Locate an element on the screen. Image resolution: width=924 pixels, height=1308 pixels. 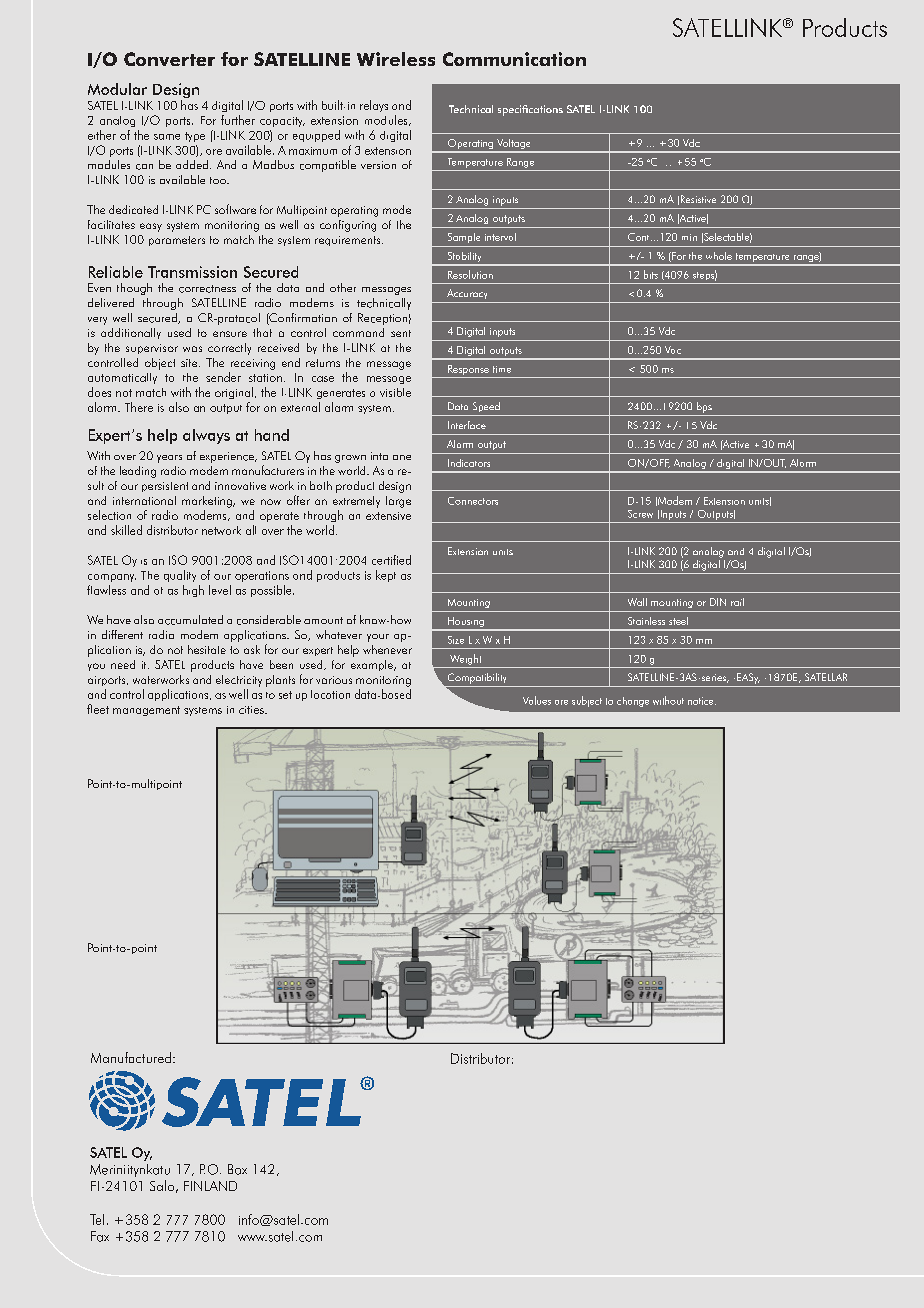
change is located at coordinates (633, 702).
